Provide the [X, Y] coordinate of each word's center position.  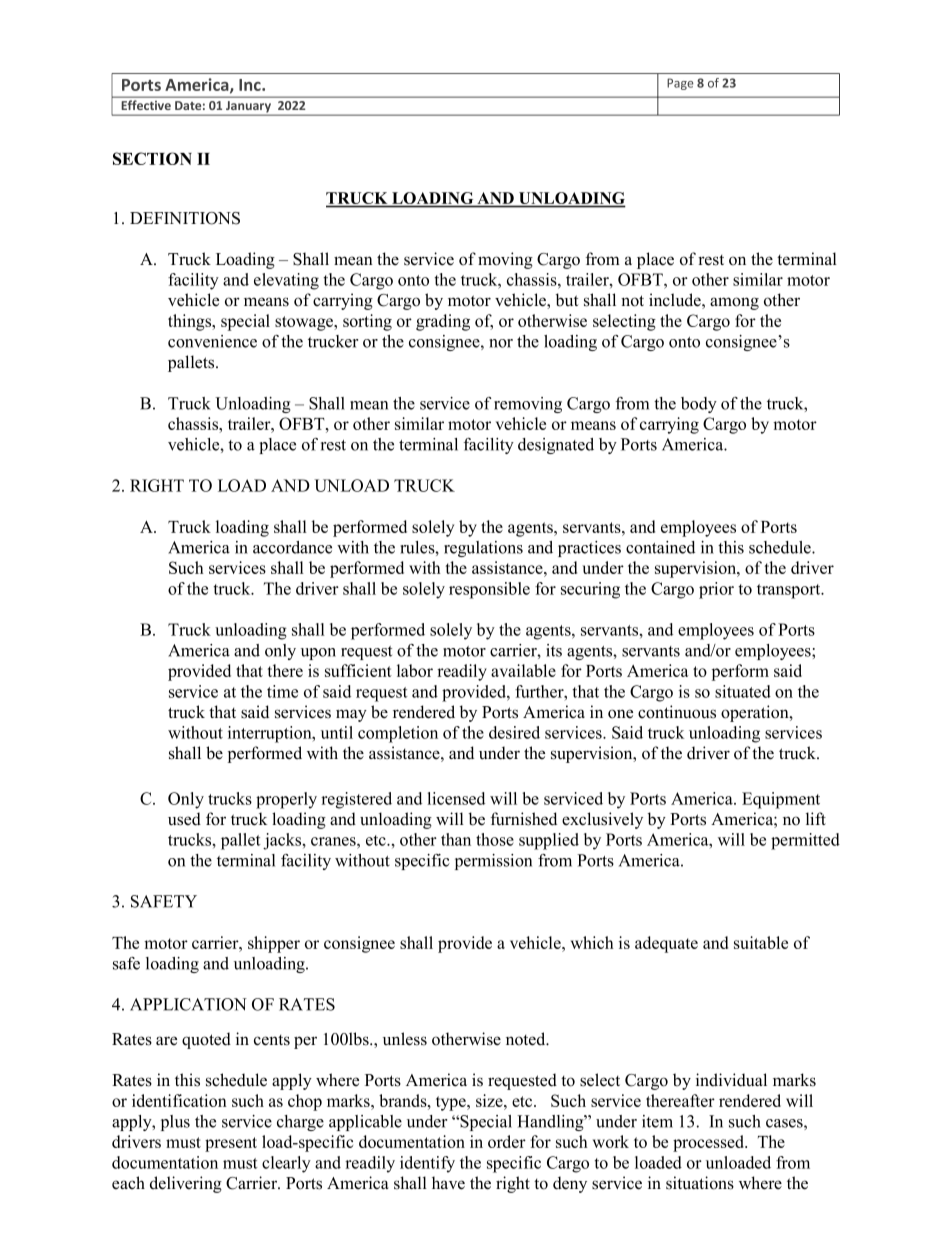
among [734, 303]
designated [556, 446]
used [184, 819]
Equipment [781, 800]
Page [680, 84]
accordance [292, 547]
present [231, 1144]
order [507, 1141]
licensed [456, 798]
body [699, 405]
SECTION [152, 158]
